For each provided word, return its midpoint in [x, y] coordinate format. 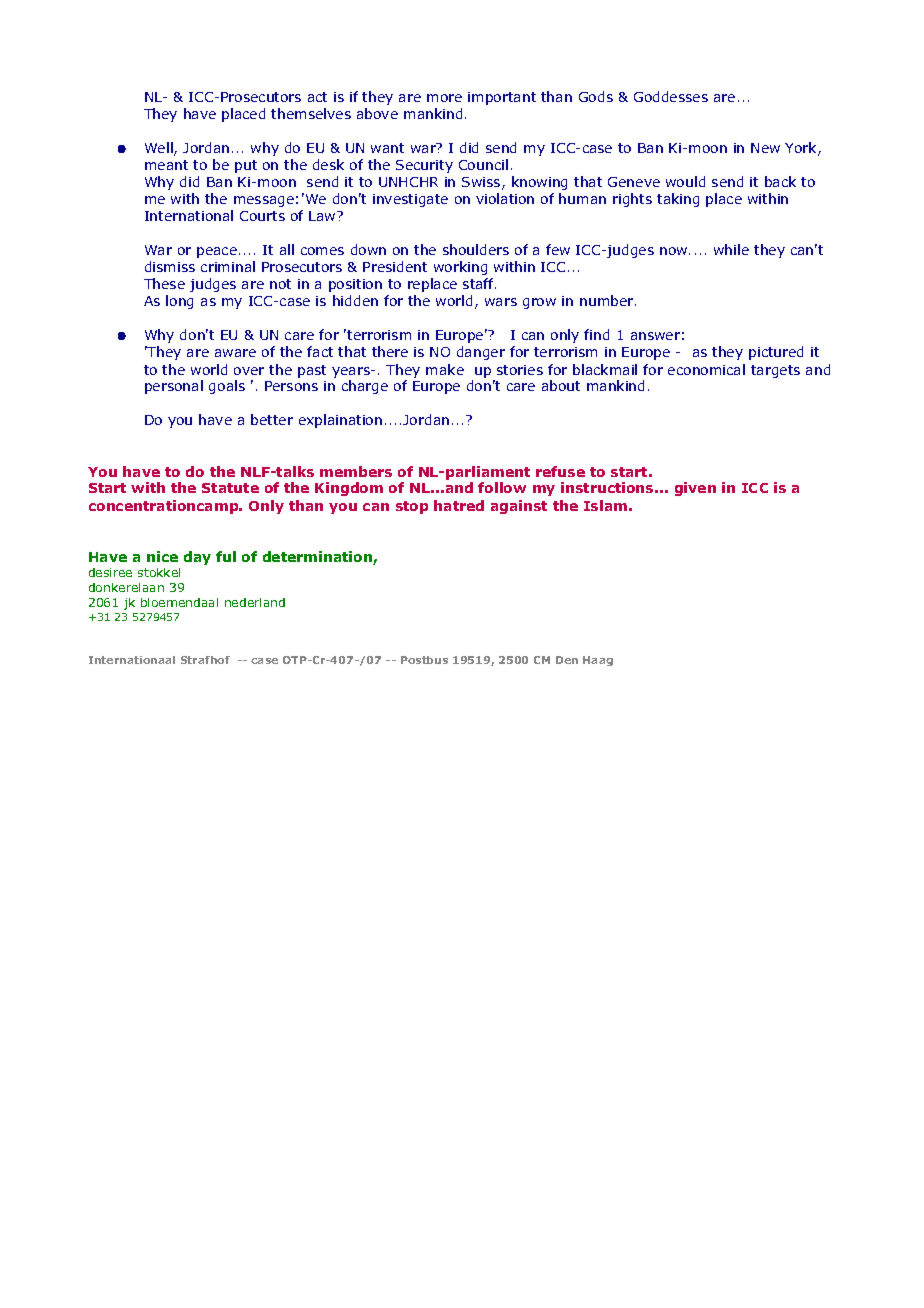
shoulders [476, 249]
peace [217, 252]
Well [160, 149]
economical [706, 369]
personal [174, 387]
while [731, 249]
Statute [230, 488]
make [445, 369]
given [695, 489]
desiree [110, 572]
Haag [598, 661]
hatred [459, 505]
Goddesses [671, 96]
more [444, 98]
